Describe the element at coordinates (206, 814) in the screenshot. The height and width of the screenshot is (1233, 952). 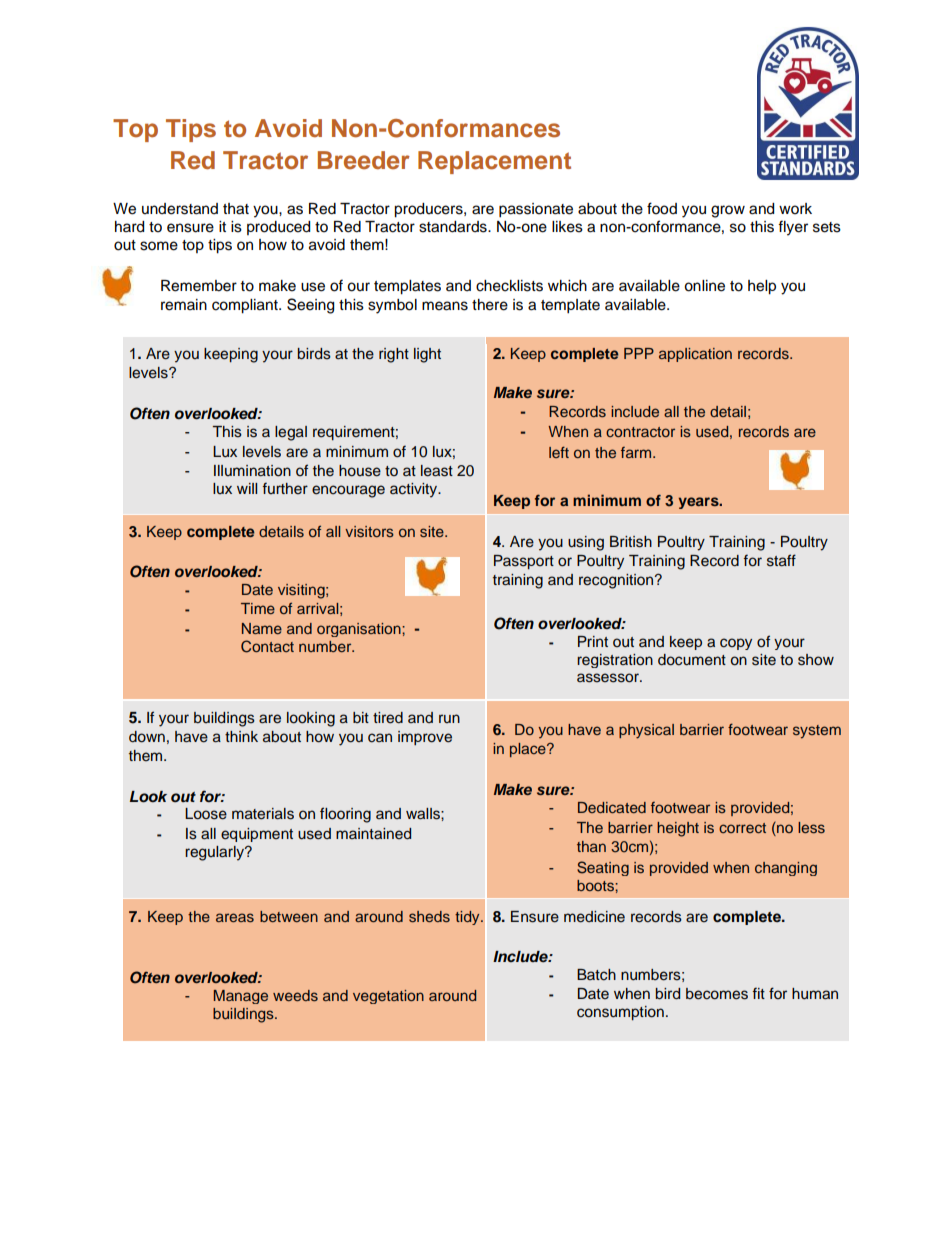
I see `Loose` at that location.
